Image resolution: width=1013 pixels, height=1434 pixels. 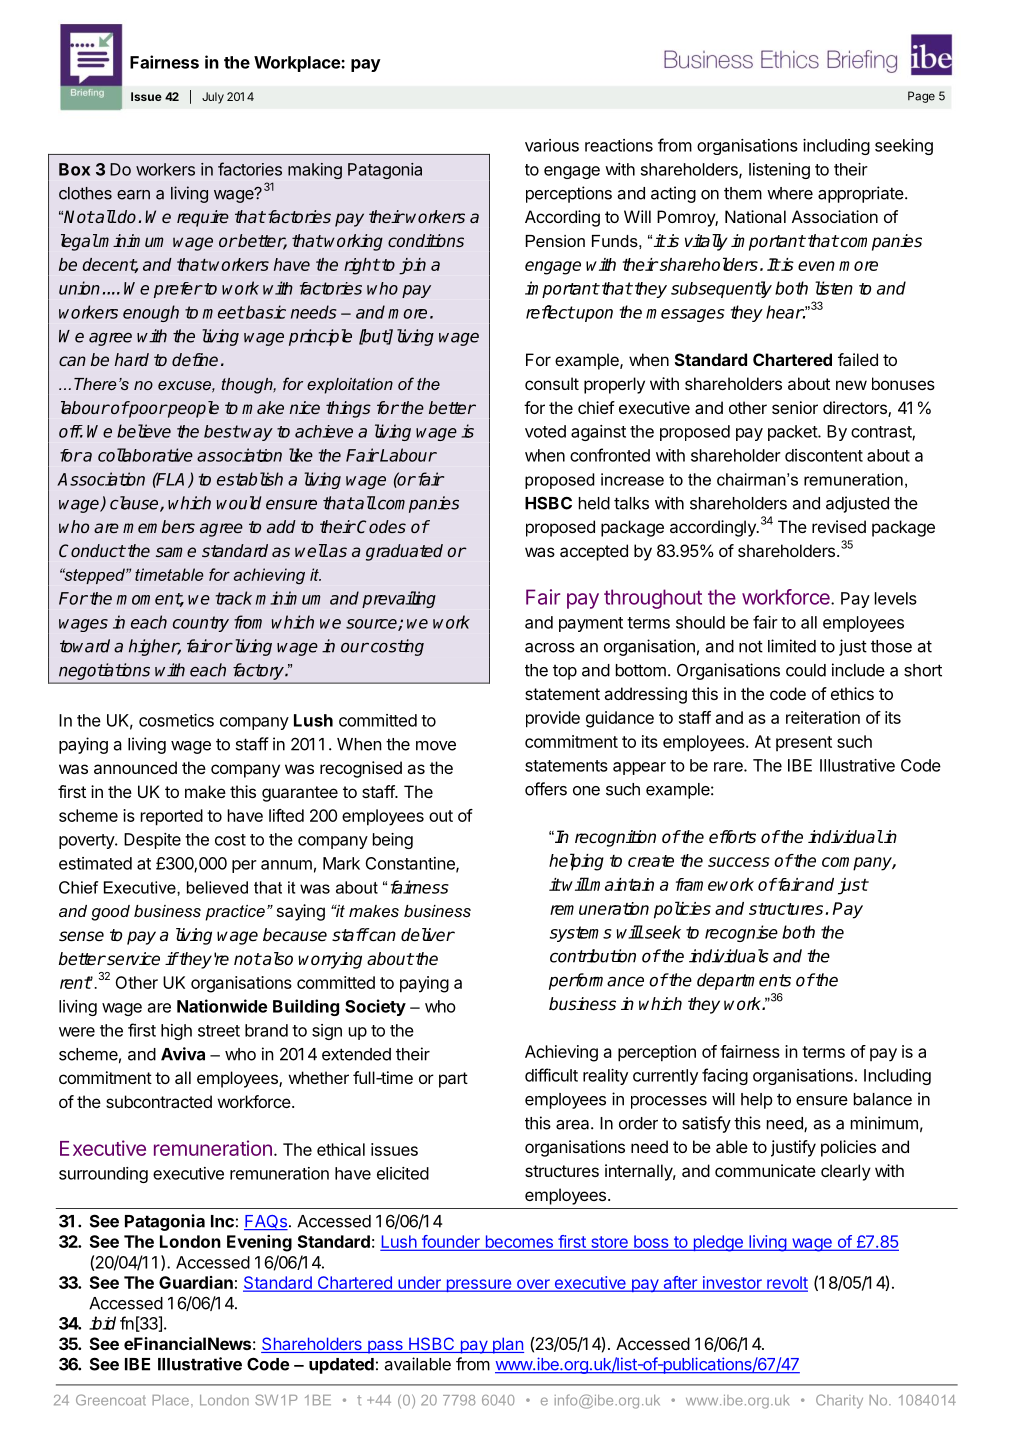 What do you see at coordinates (176, 720) in the page?
I see `cosmetics` at bounding box center [176, 720].
